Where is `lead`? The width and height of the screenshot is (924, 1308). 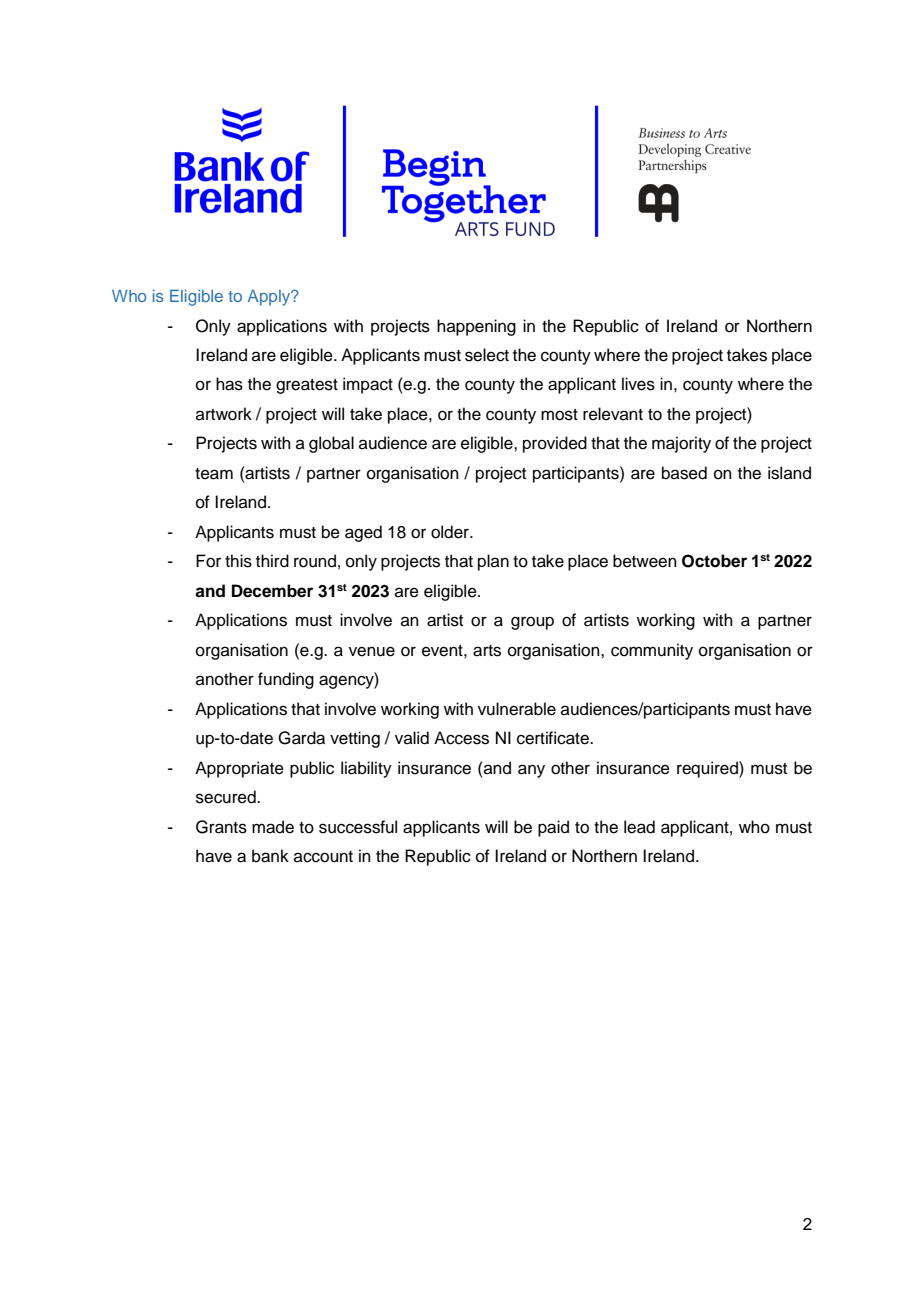
lead is located at coordinates (639, 827).
